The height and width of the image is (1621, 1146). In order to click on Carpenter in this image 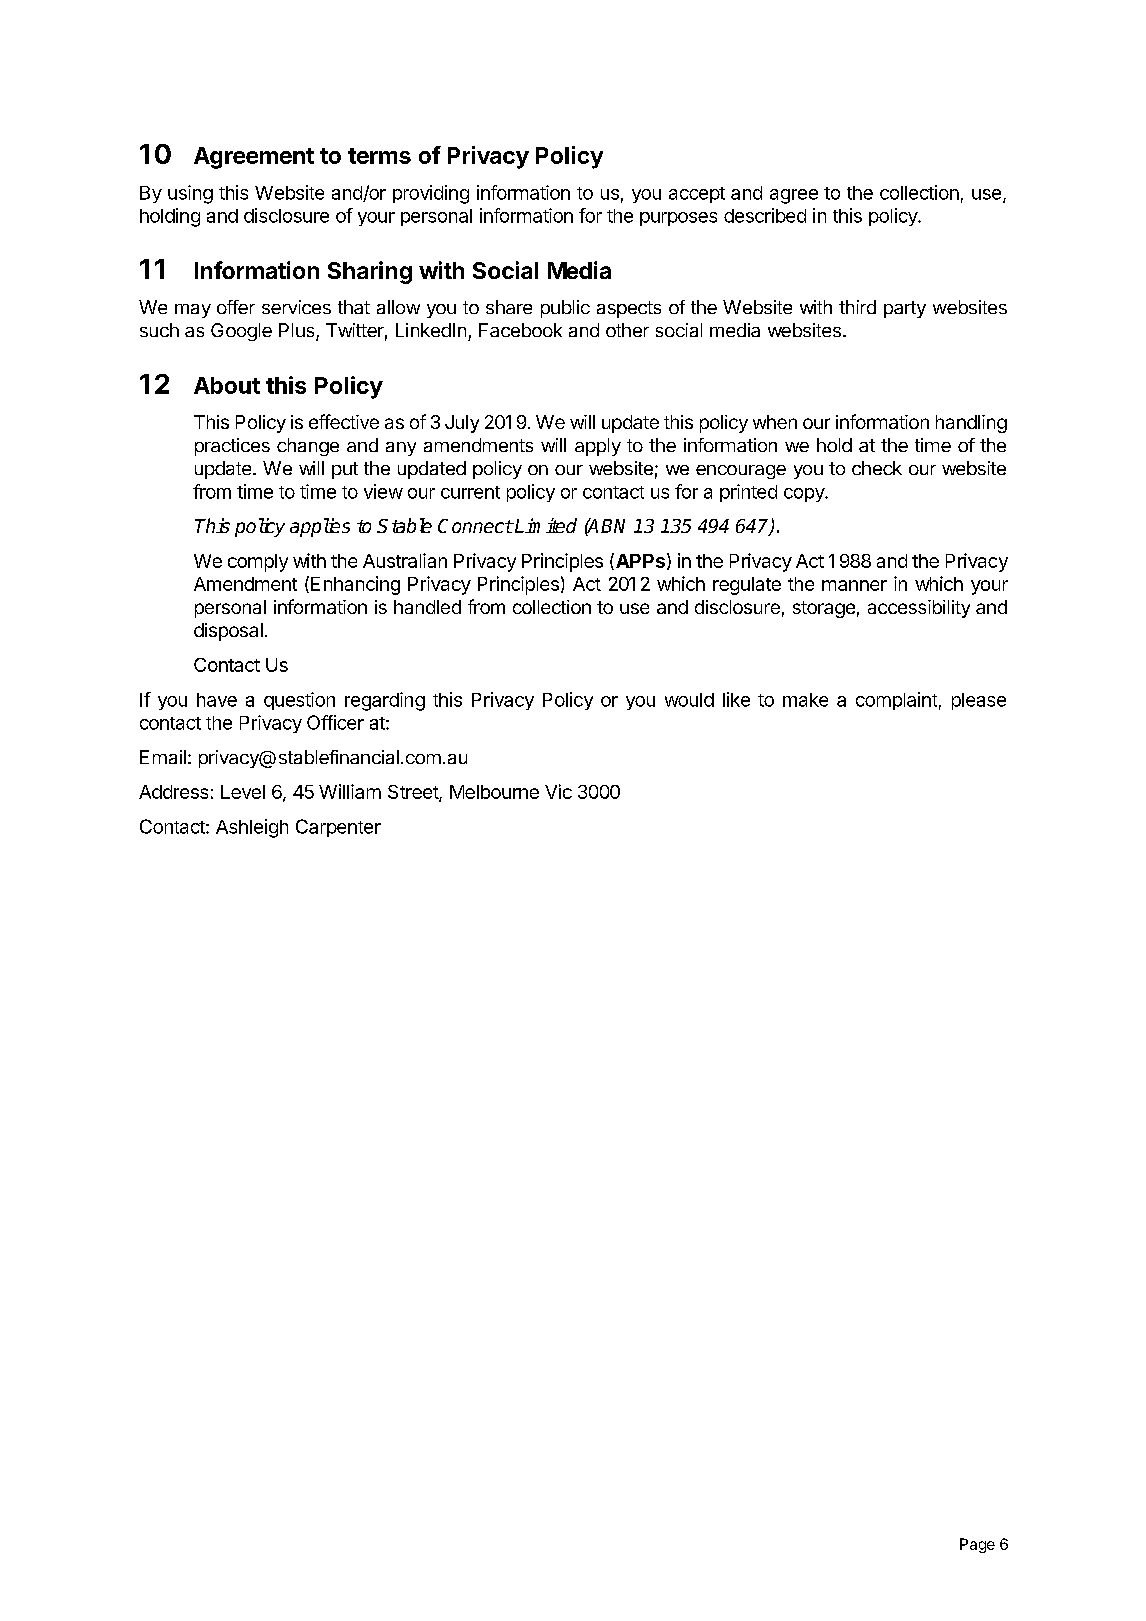, I will do `click(338, 828)`.
